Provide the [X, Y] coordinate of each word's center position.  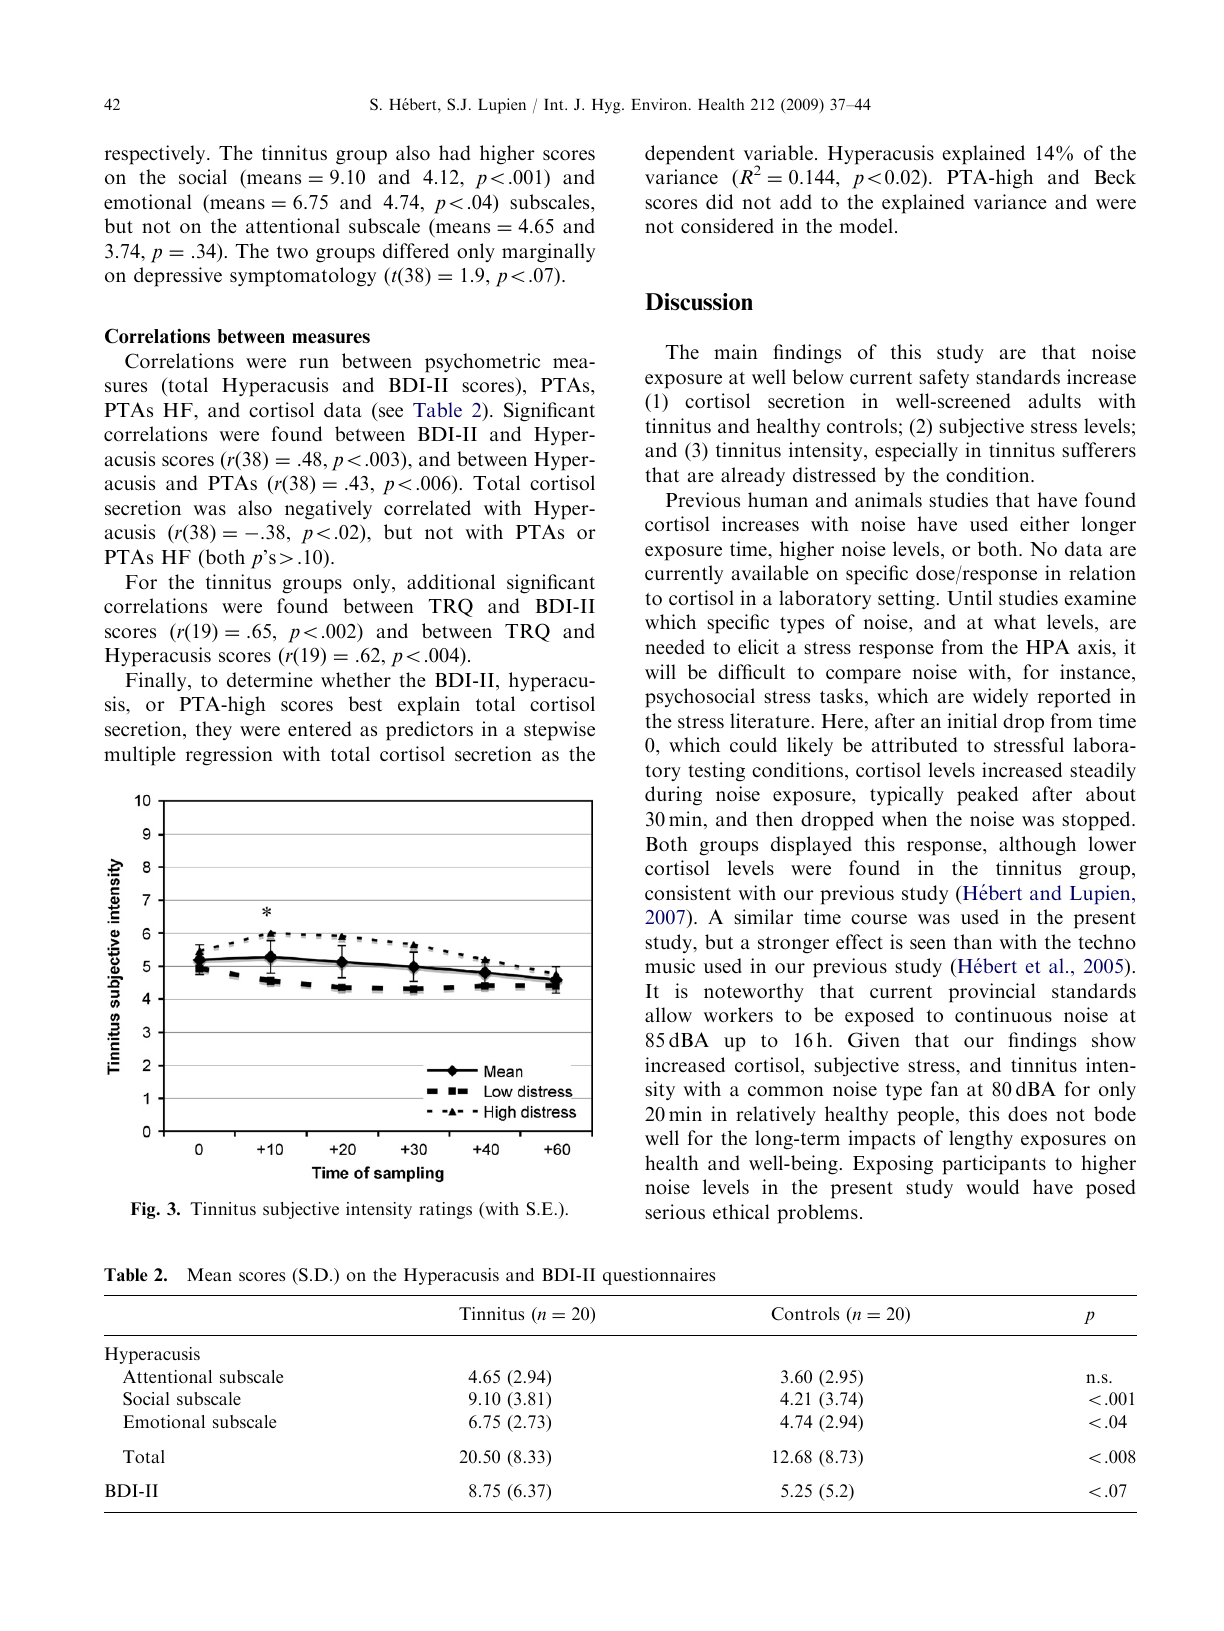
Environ [660, 104]
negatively [328, 510]
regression [229, 756]
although [1037, 846]
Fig [144, 1210]
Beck [1115, 176]
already [753, 476]
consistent [688, 892]
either [1045, 523]
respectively [156, 155]
